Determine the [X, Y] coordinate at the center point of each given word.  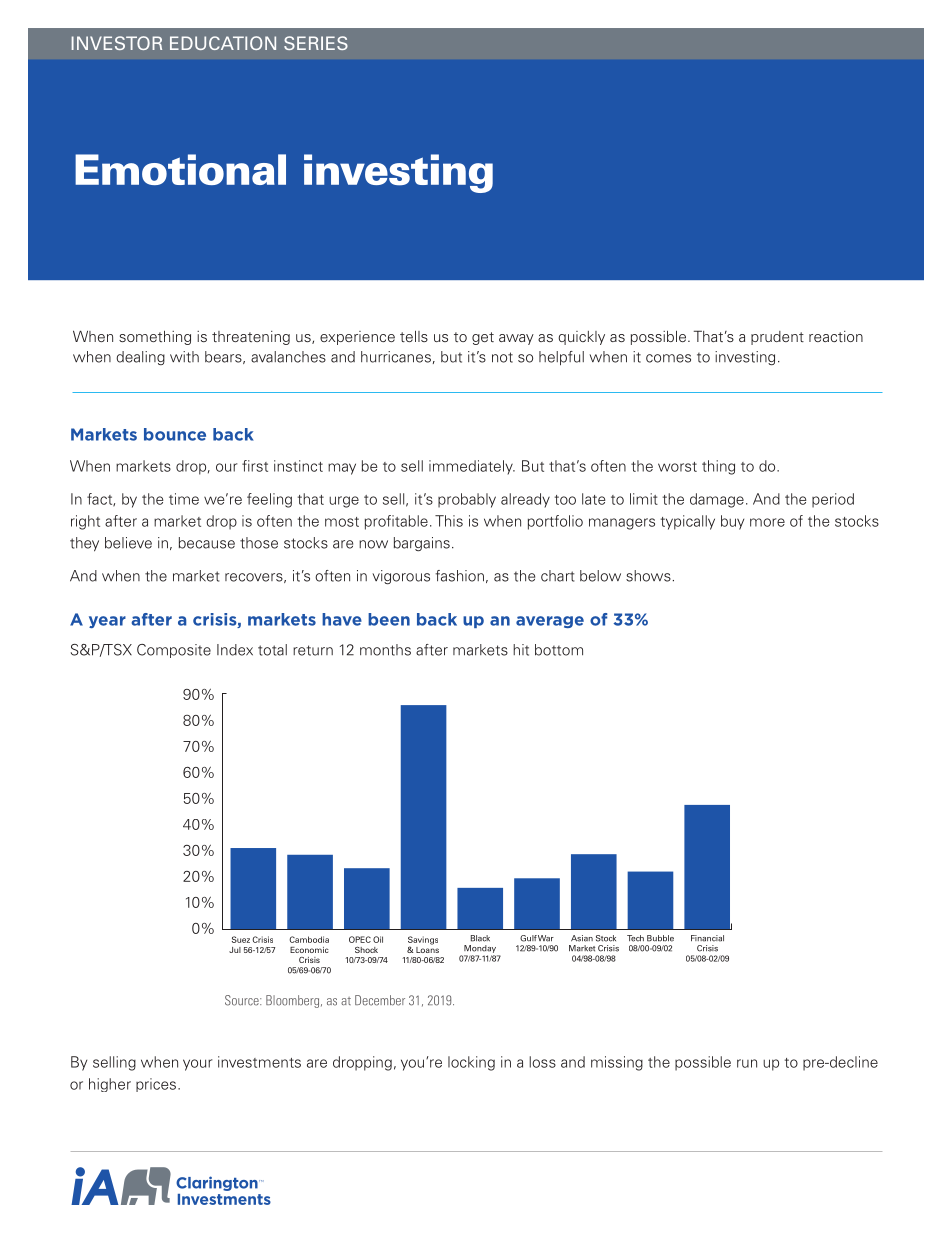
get [483, 338]
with [184, 357]
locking [471, 1063]
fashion [459, 576]
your [198, 1065]
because [207, 543]
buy [732, 522]
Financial [707, 938]
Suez [241, 939]
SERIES [316, 43]
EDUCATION [223, 43]
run [747, 1063]
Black [480, 938]
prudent [777, 338]
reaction [836, 336]
